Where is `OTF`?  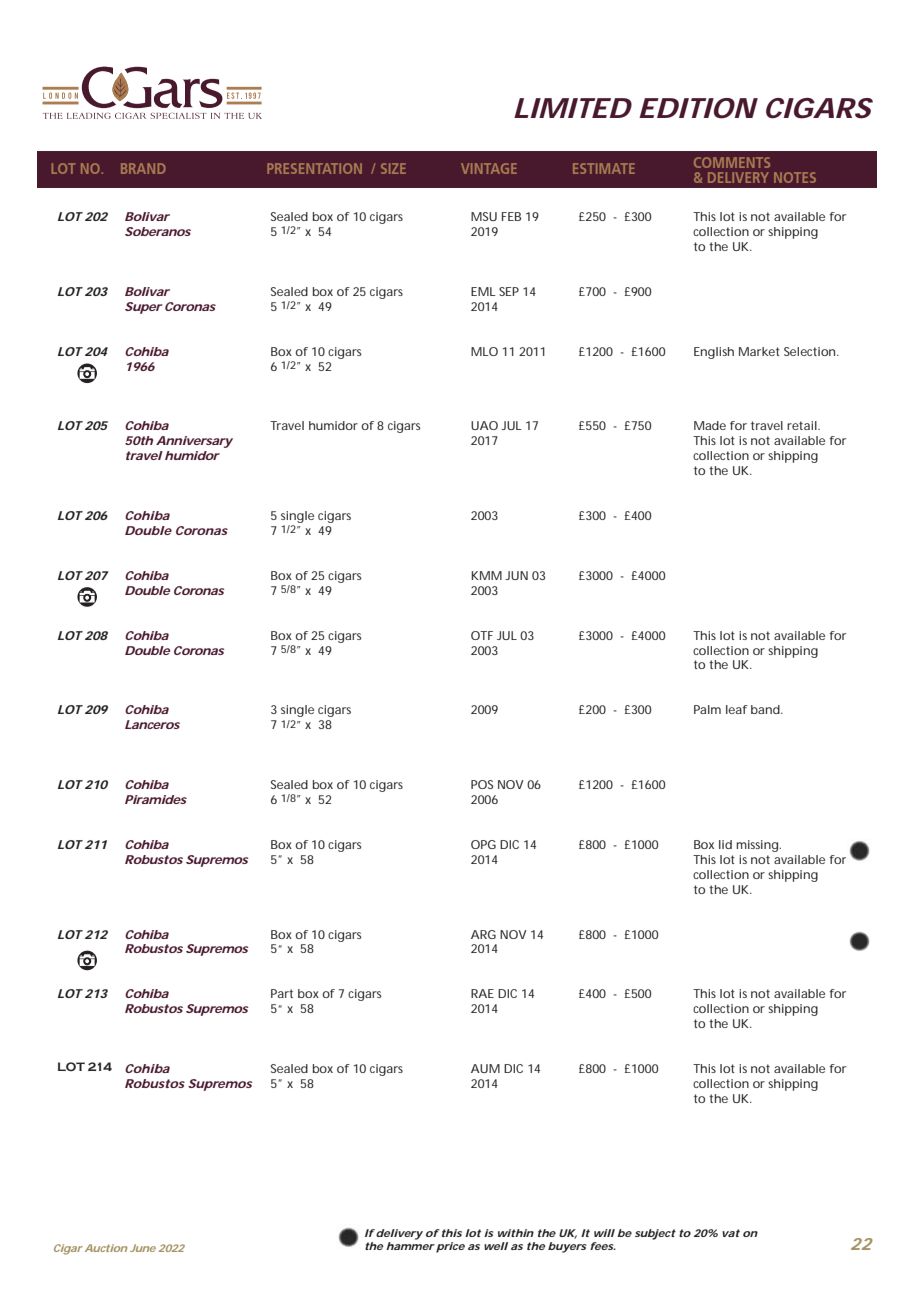
OTF is located at coordinates (482, 635).
